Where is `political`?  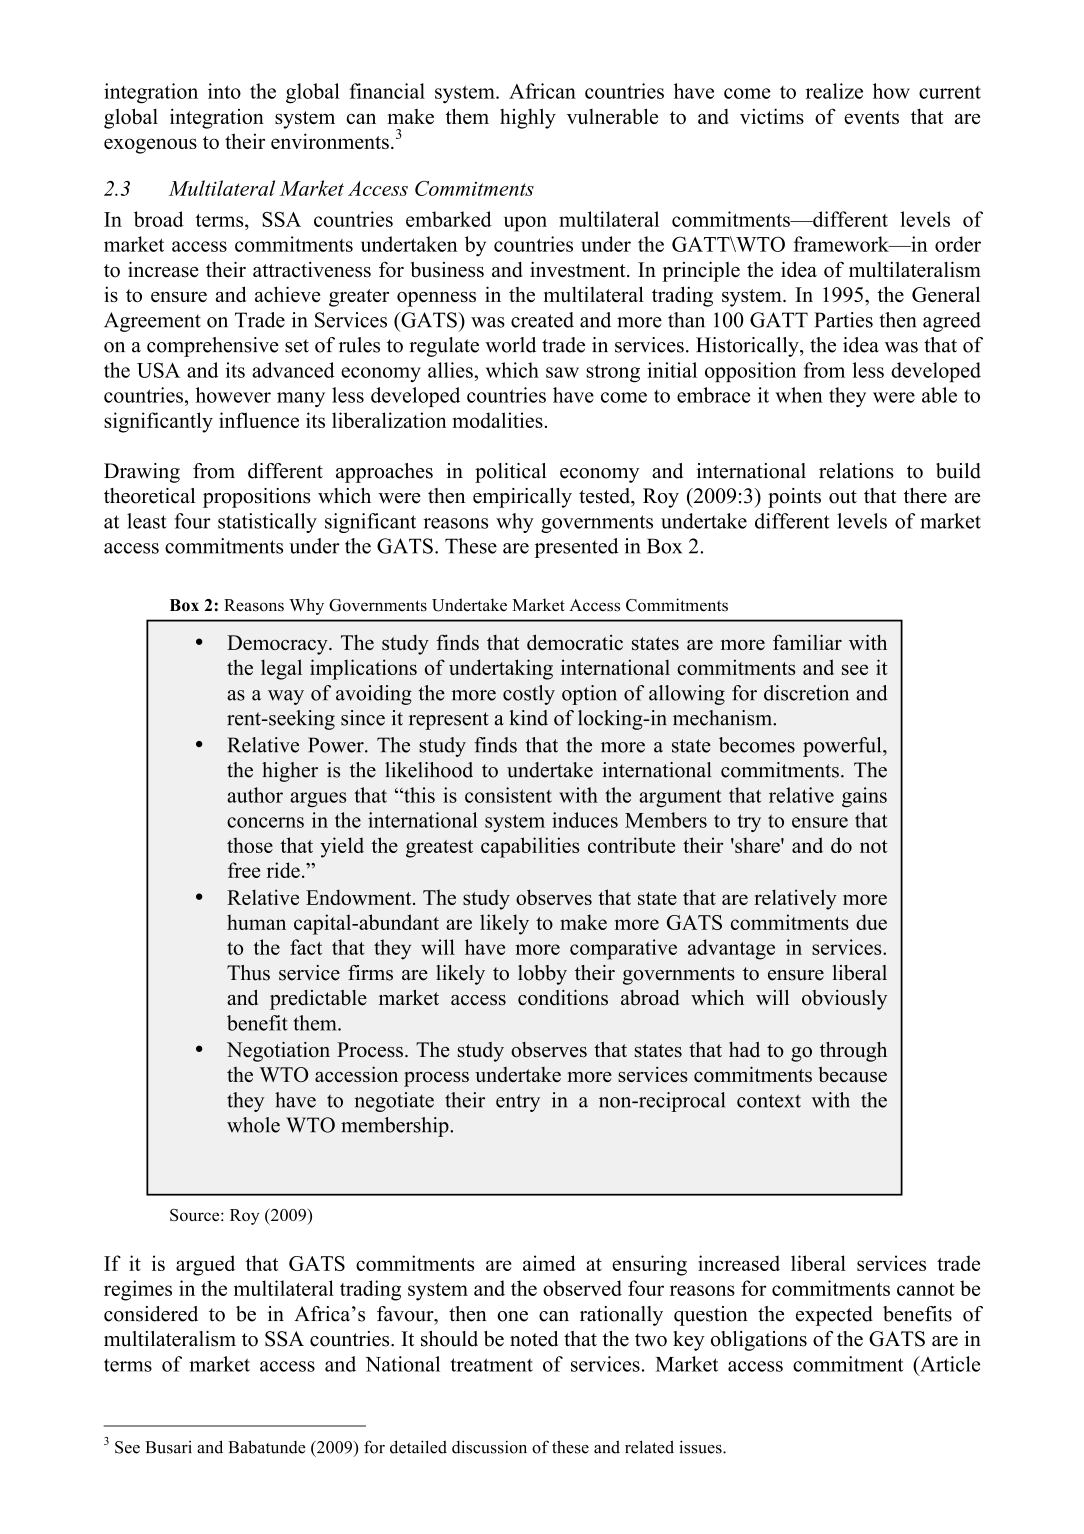
political is located at coordinates (510, 473).
